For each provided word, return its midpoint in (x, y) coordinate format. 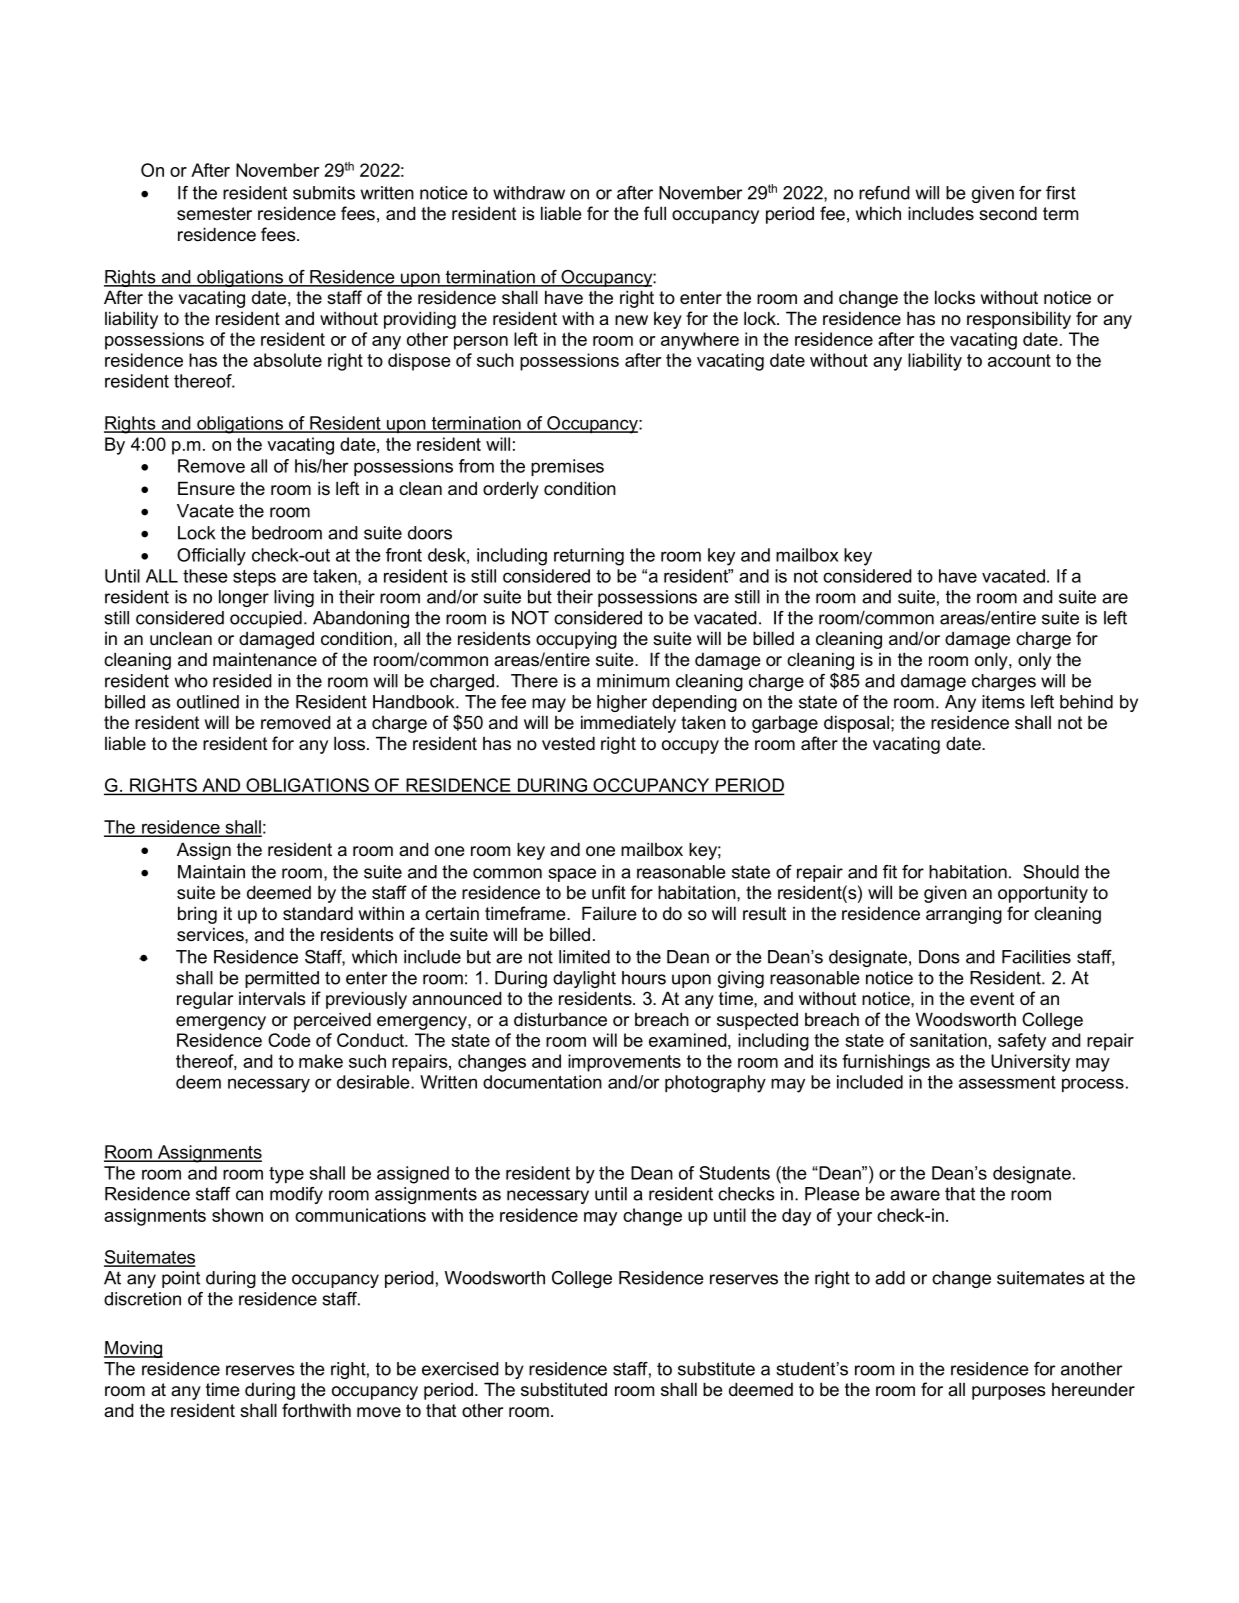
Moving (133, 1349)
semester (214, 214)
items (1003, 702)
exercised (460, 1369)
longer (244, 598)
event (992, 999)
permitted (282, 979)
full (655, 213)
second (1008, 213)
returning (589, 557)
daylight (584, 979)
